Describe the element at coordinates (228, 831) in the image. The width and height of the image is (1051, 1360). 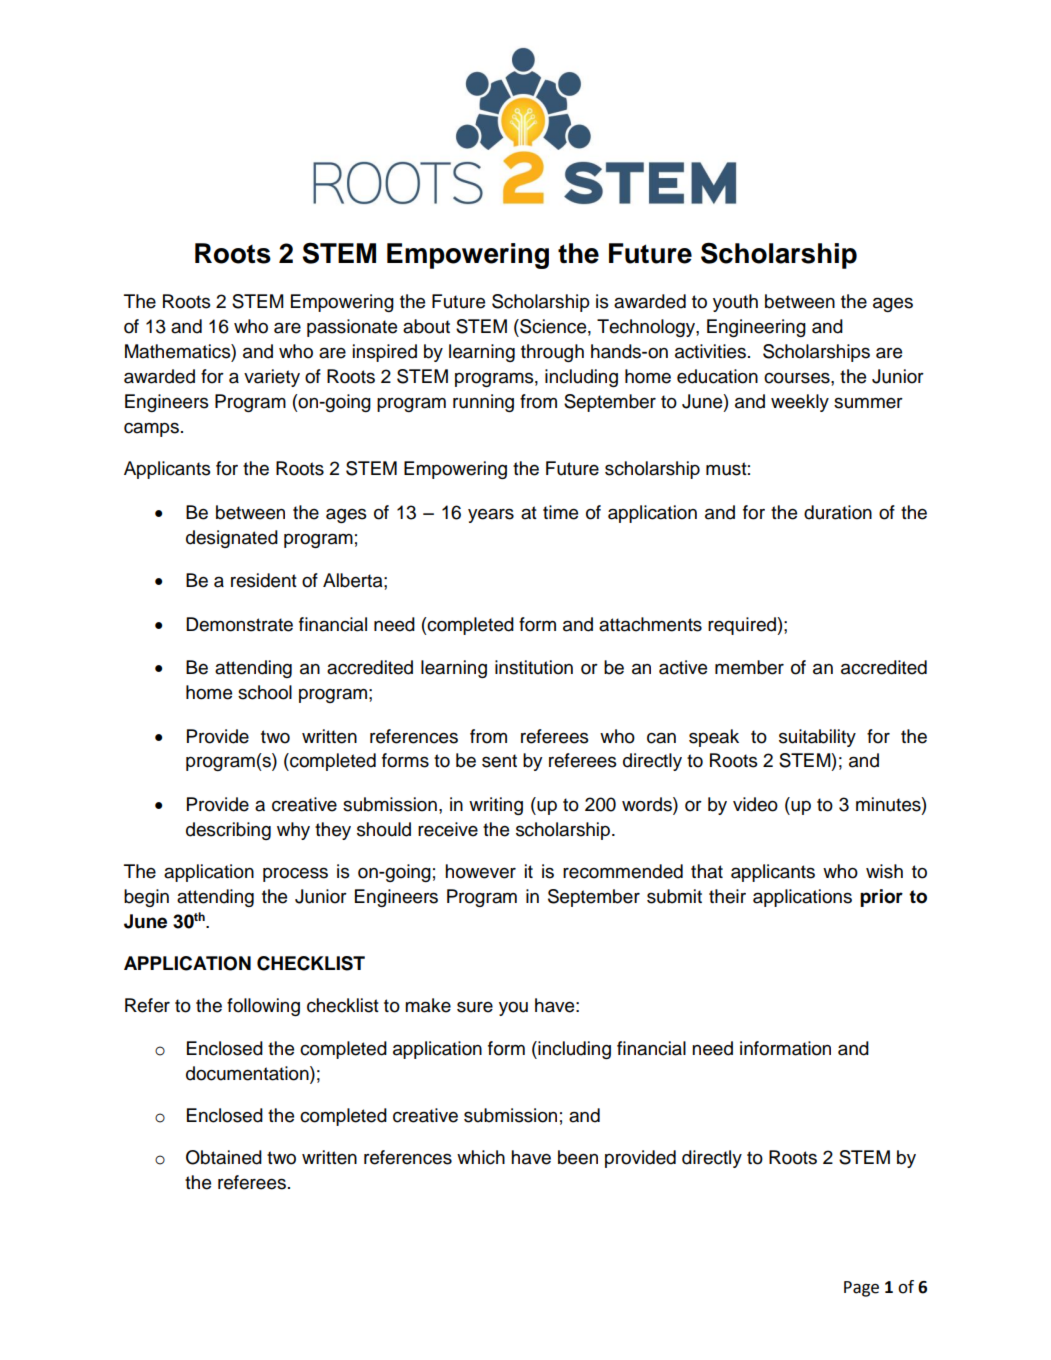
I see `describing` at that location.
